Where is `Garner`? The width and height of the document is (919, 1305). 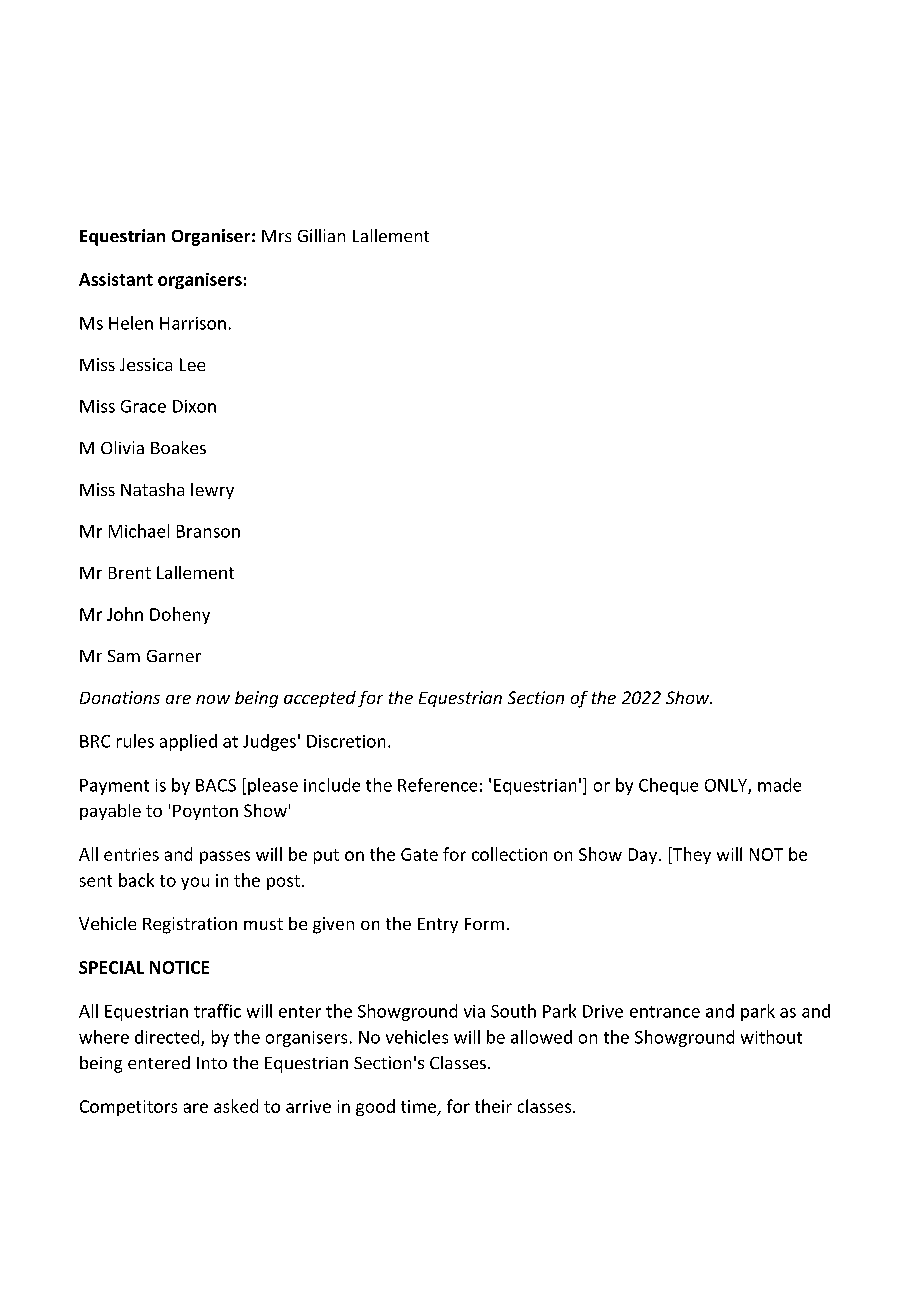
Garner is located at coordinates (174, 656).
